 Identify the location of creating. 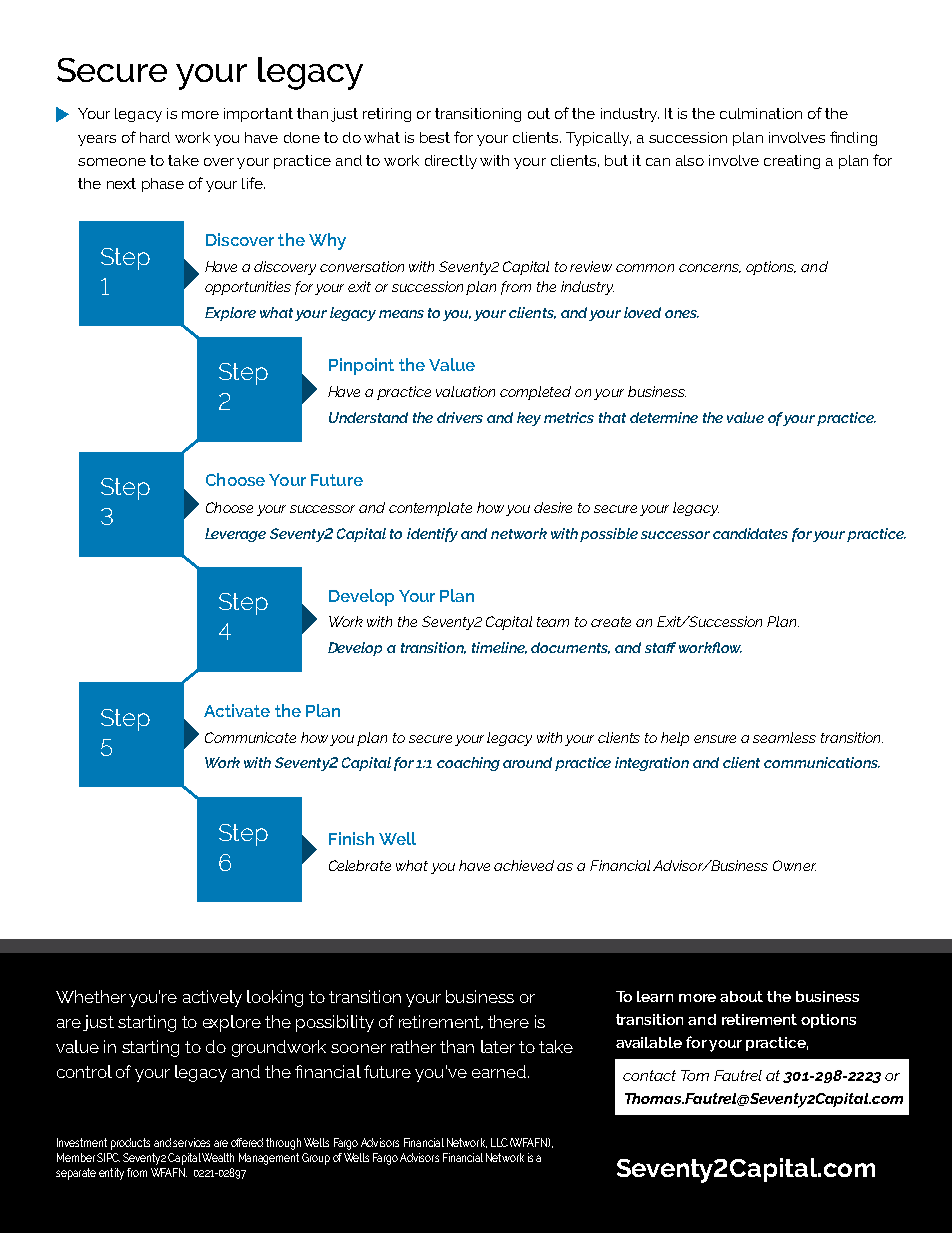
(792, 162).
